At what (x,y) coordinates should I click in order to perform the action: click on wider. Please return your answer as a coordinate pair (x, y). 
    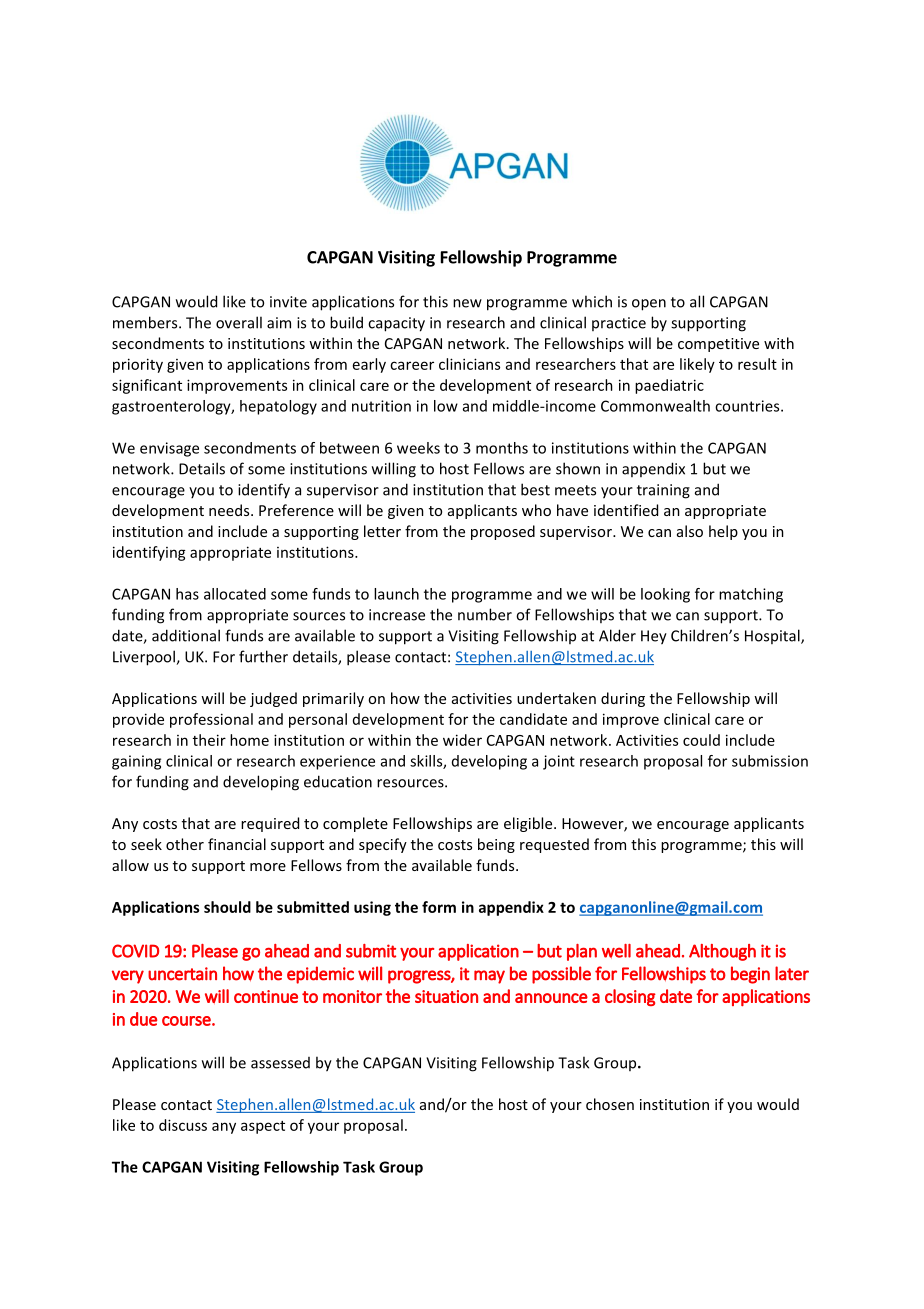
    Looking at the image, I should click on (462, 740).
